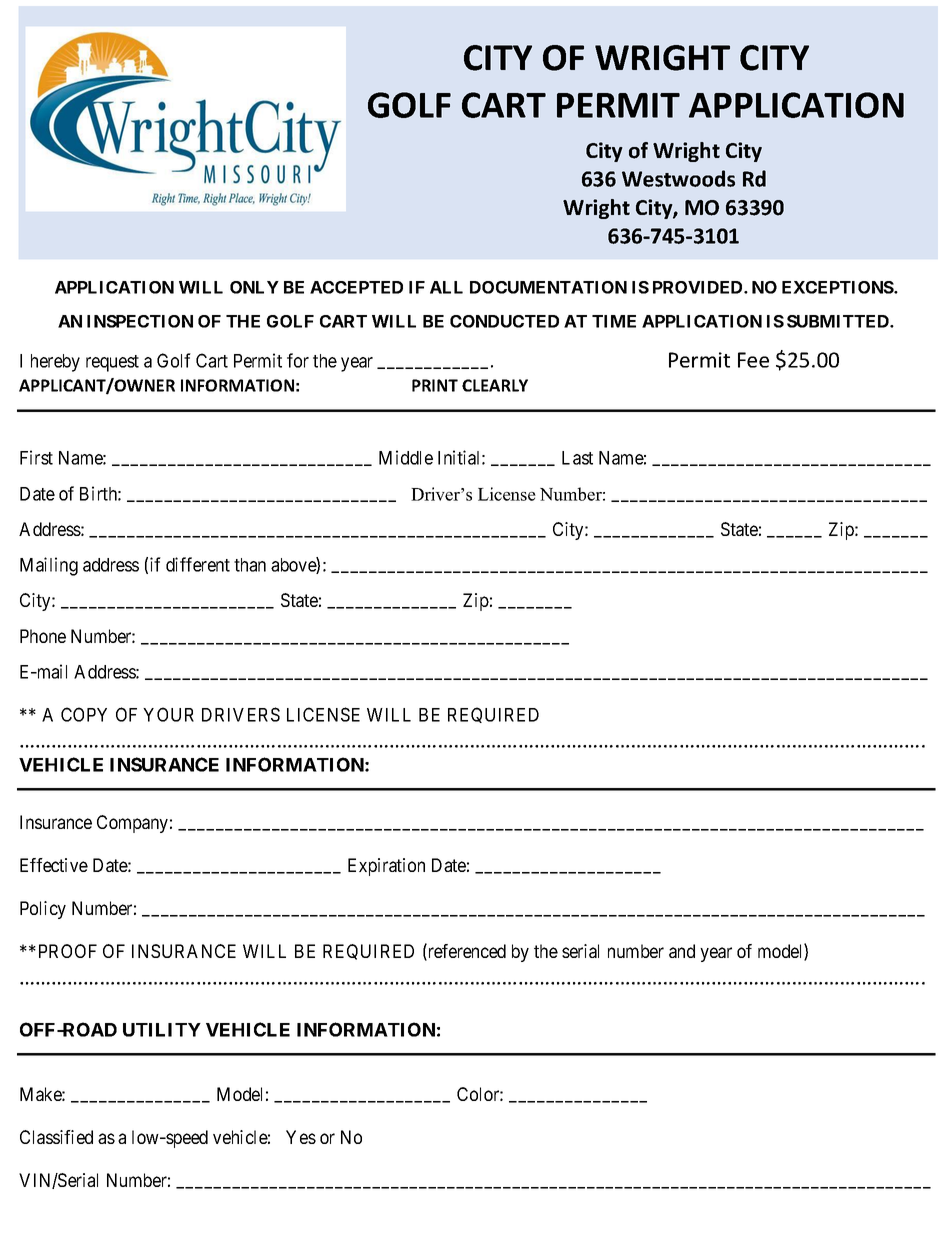 Image resolution: width=952 pixels, height=1233 pixels. I want to click on INSPECTION, so click(140, 321).
